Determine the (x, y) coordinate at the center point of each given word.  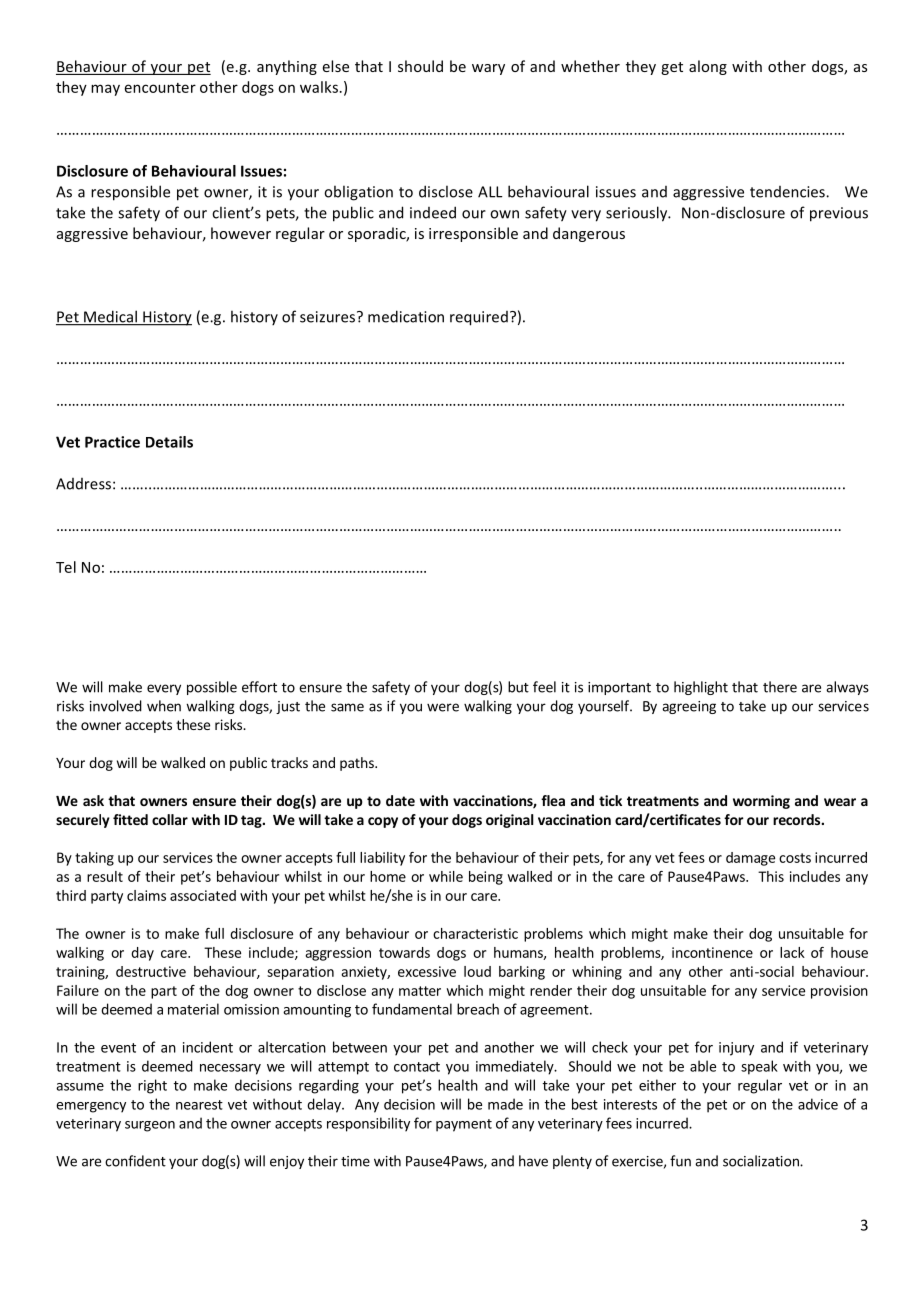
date (400, 800)
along (708, 67)
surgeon (150, 1126)
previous (839, 214)
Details (169, 442)
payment (464, 1125)
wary (488, 69)
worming (761, 802)
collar (170, 819)
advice (818, 1104)
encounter (160, 88)
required (479, 318)
